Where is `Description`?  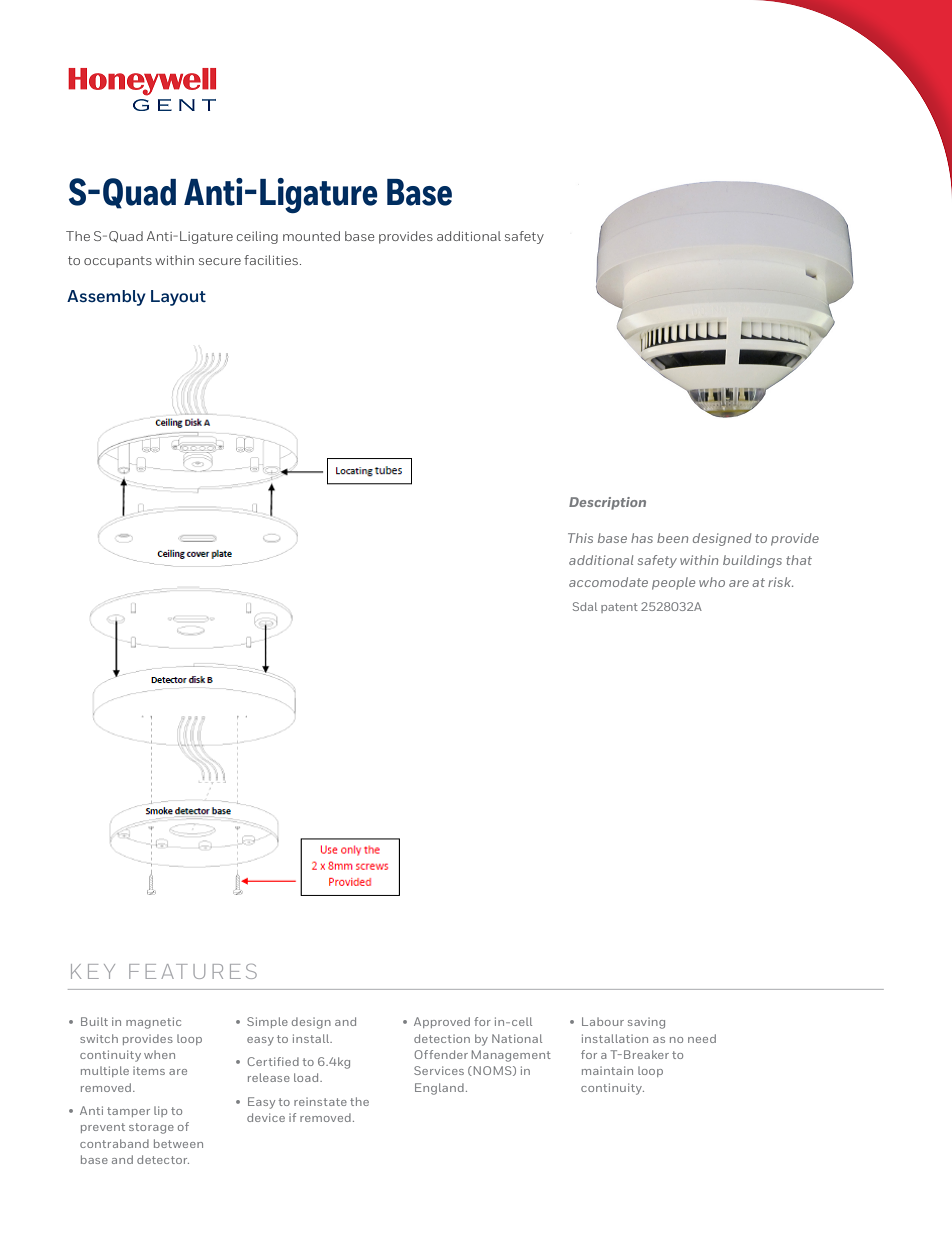 Description is located at coordinates (607, 503).
